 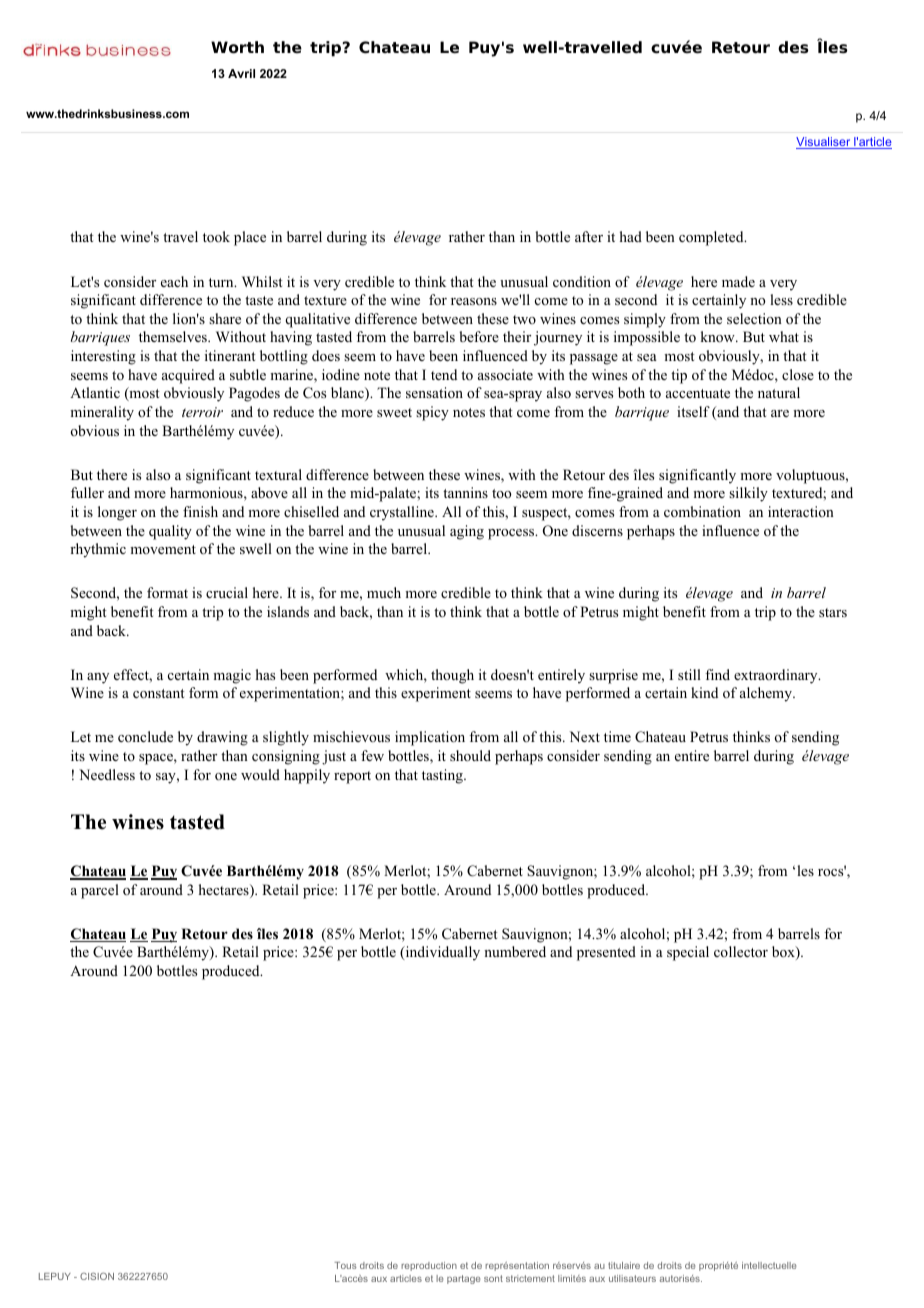 What do you see at coordinates (712, 238) in the screenshot?
I see `completed` at bounding box center [712, 238].
